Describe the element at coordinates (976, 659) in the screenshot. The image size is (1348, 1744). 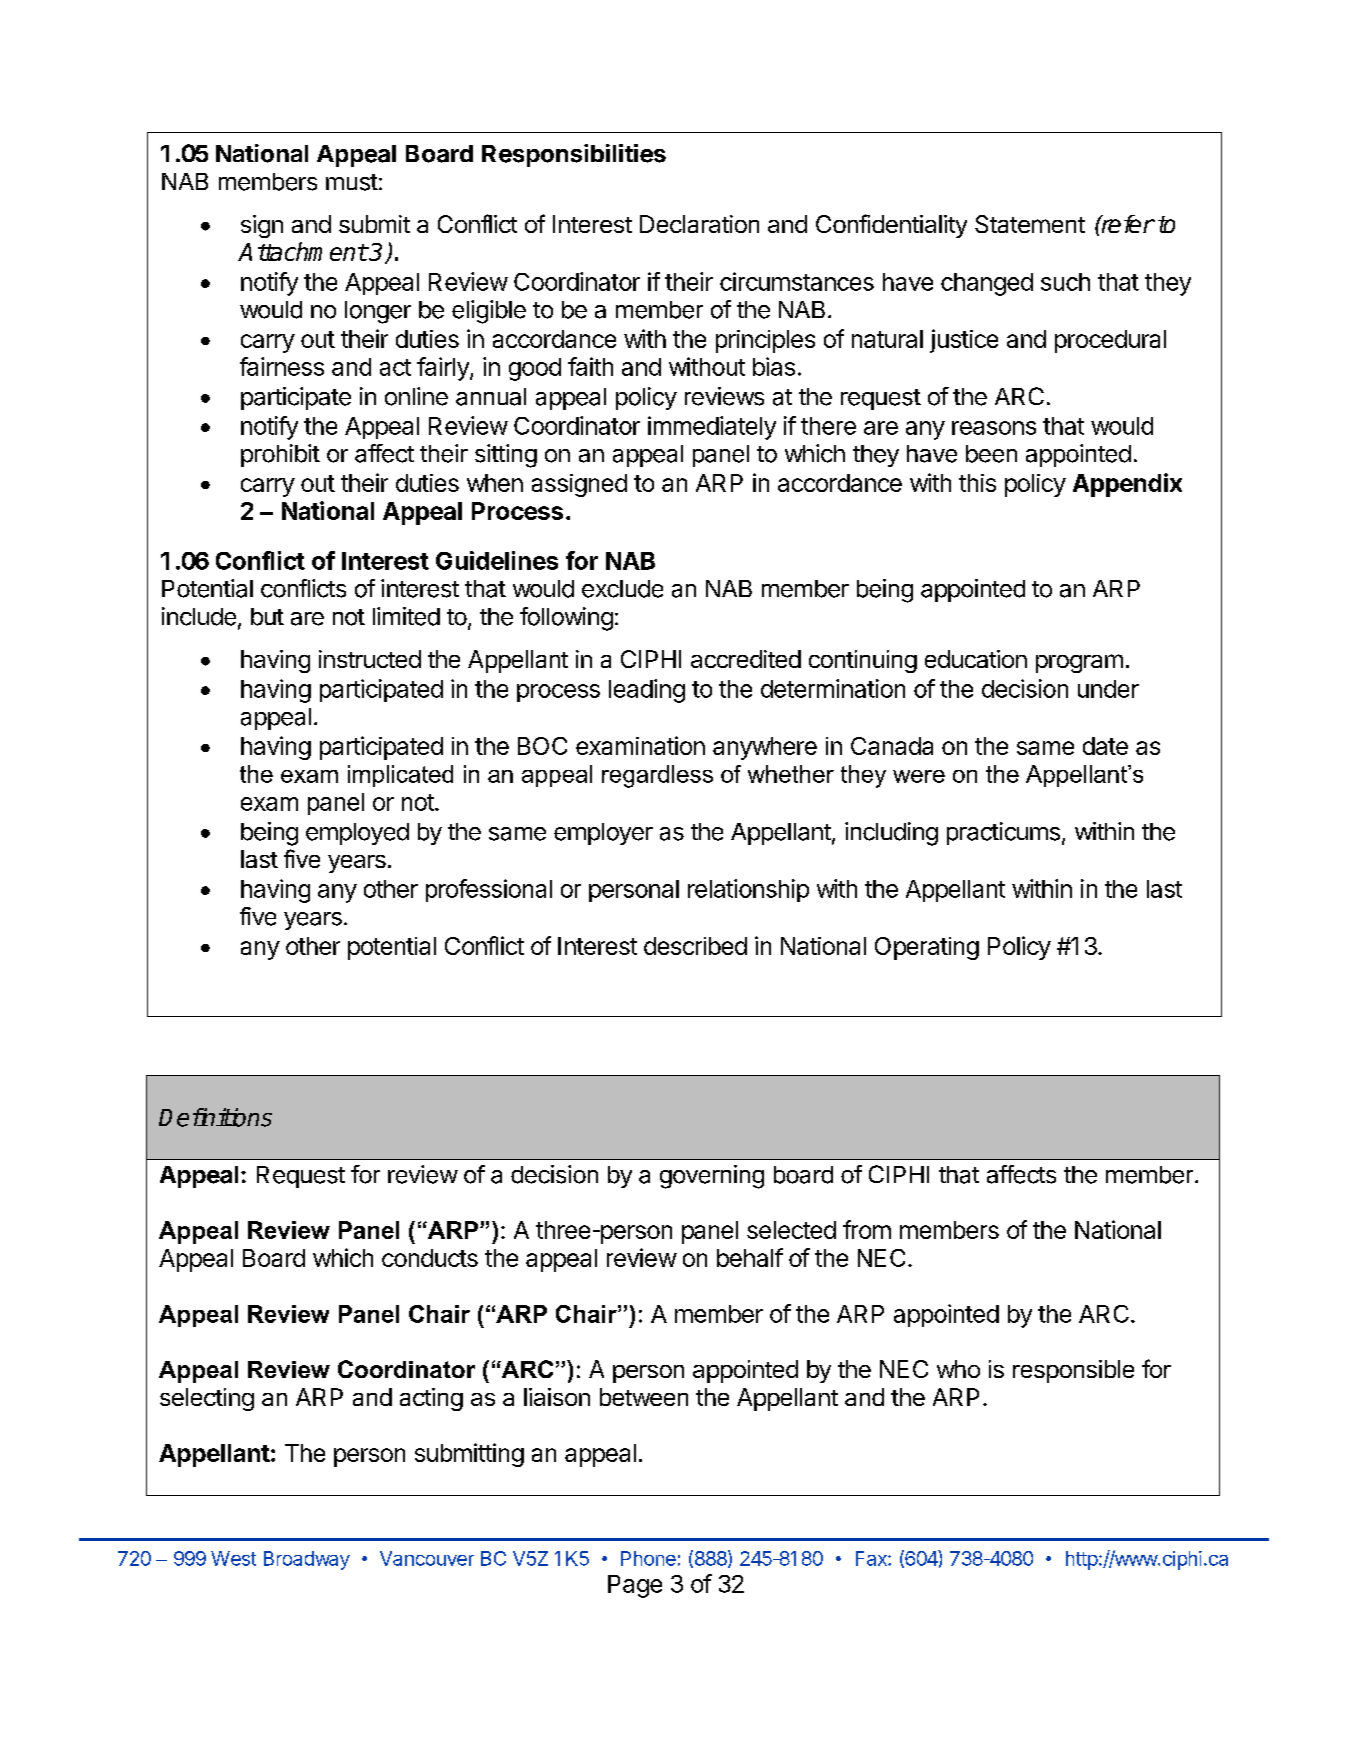
I see `education` at that location.
